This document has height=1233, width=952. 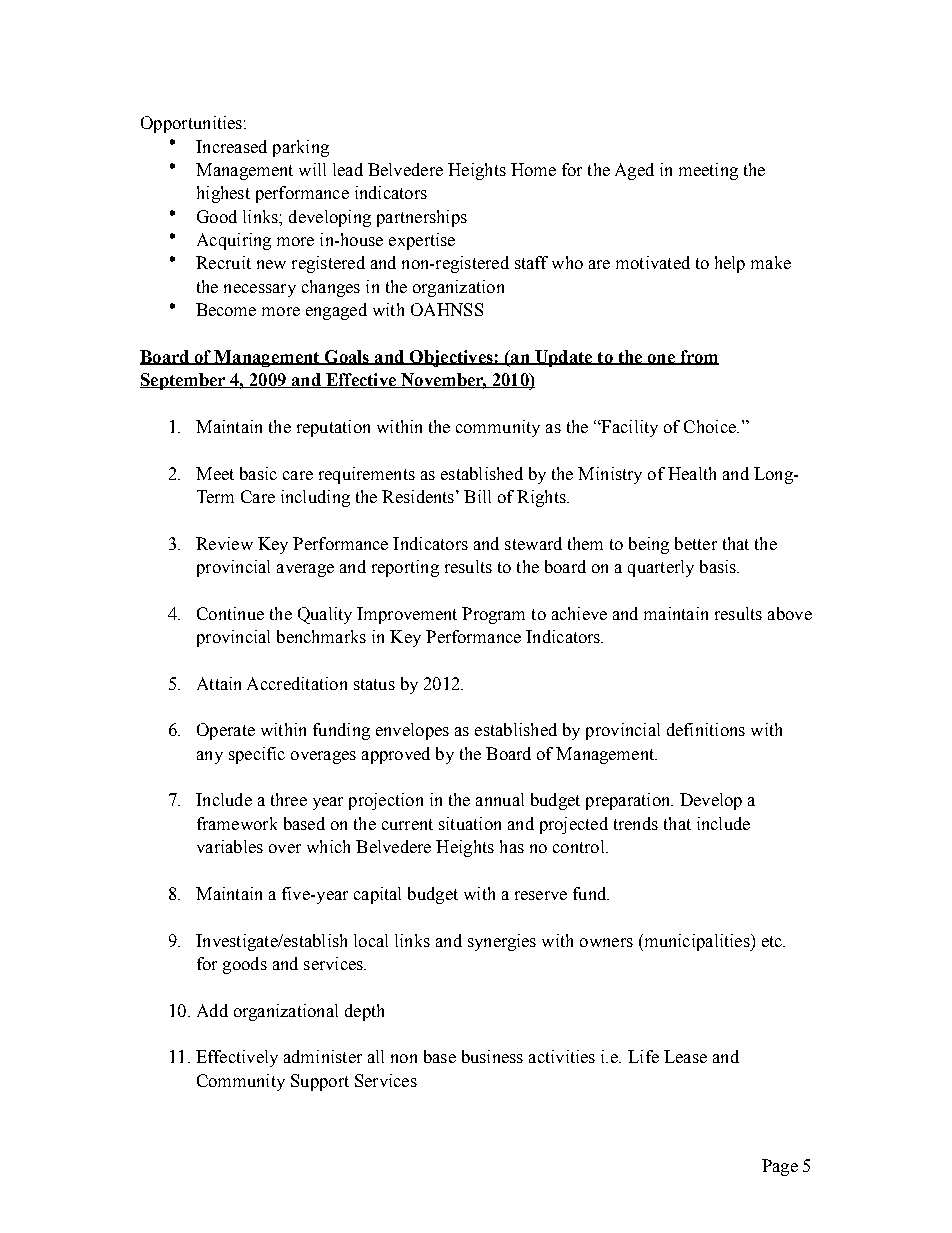 I want to click on Continue, so click(x=230, y=613).
